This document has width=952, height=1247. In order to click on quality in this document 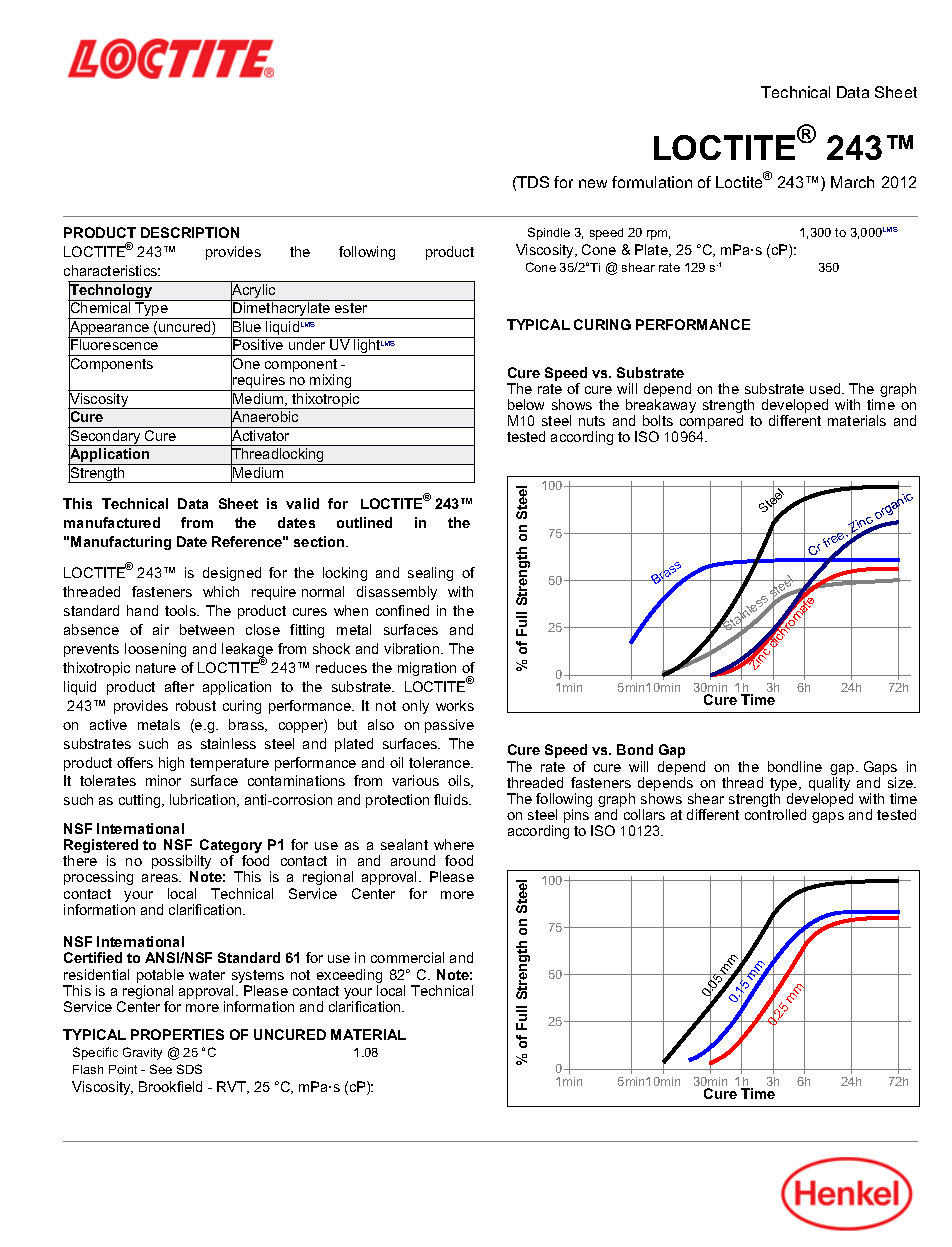, I will do `click(831, 785)`.
